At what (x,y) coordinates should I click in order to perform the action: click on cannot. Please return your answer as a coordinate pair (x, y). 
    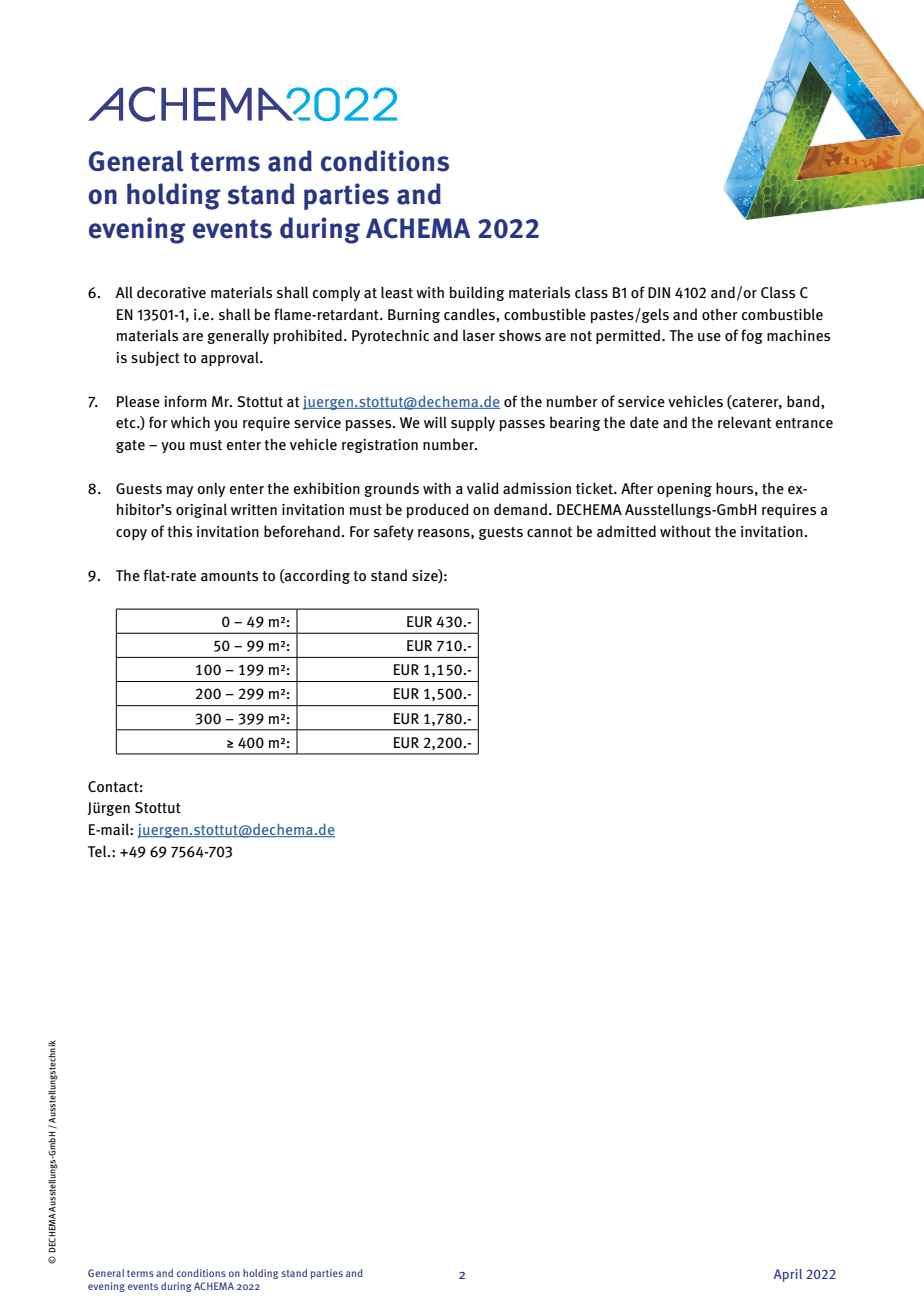
    Looking at the image, I should click on (549, 532).
